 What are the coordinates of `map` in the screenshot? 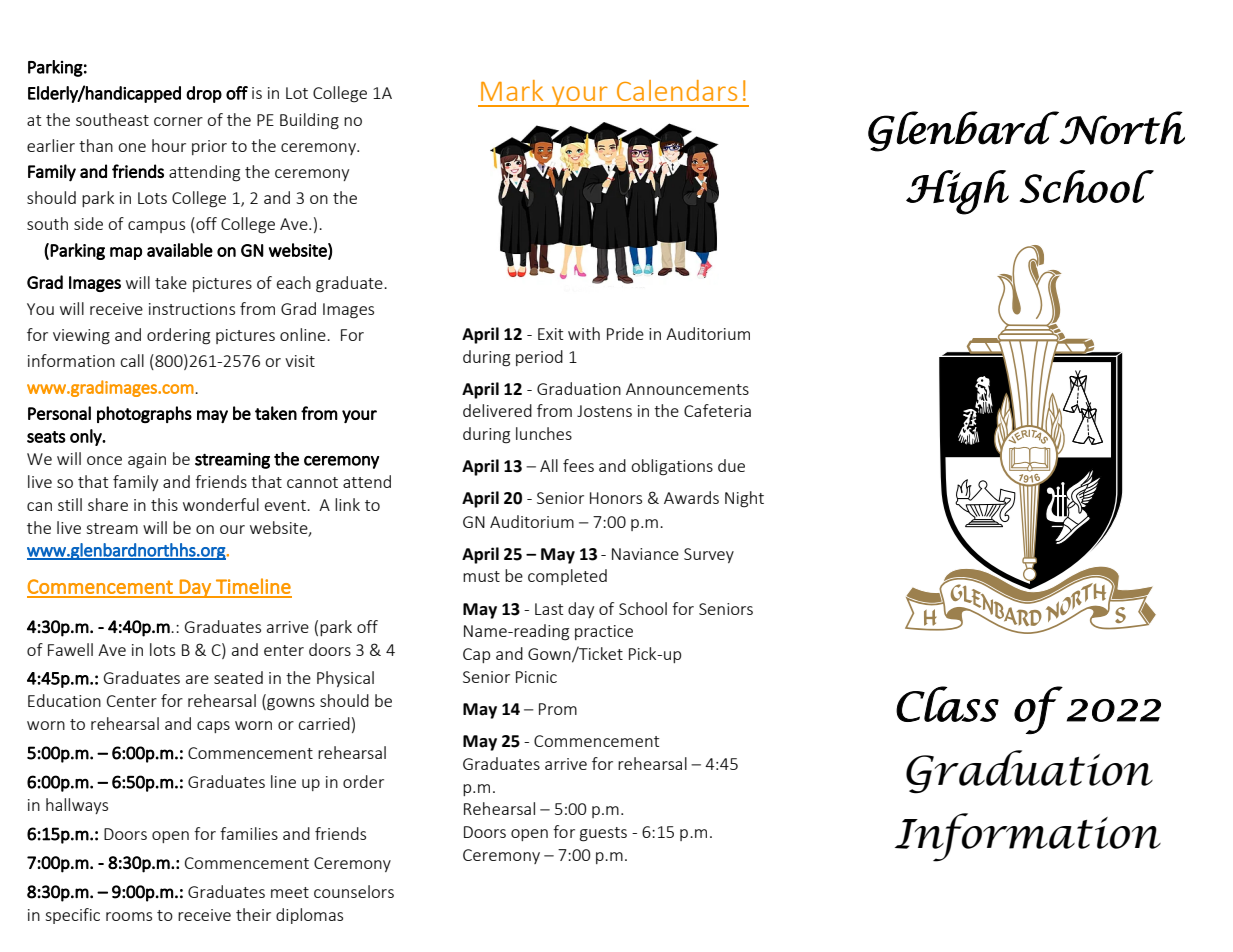 It's located at (126, 253).
